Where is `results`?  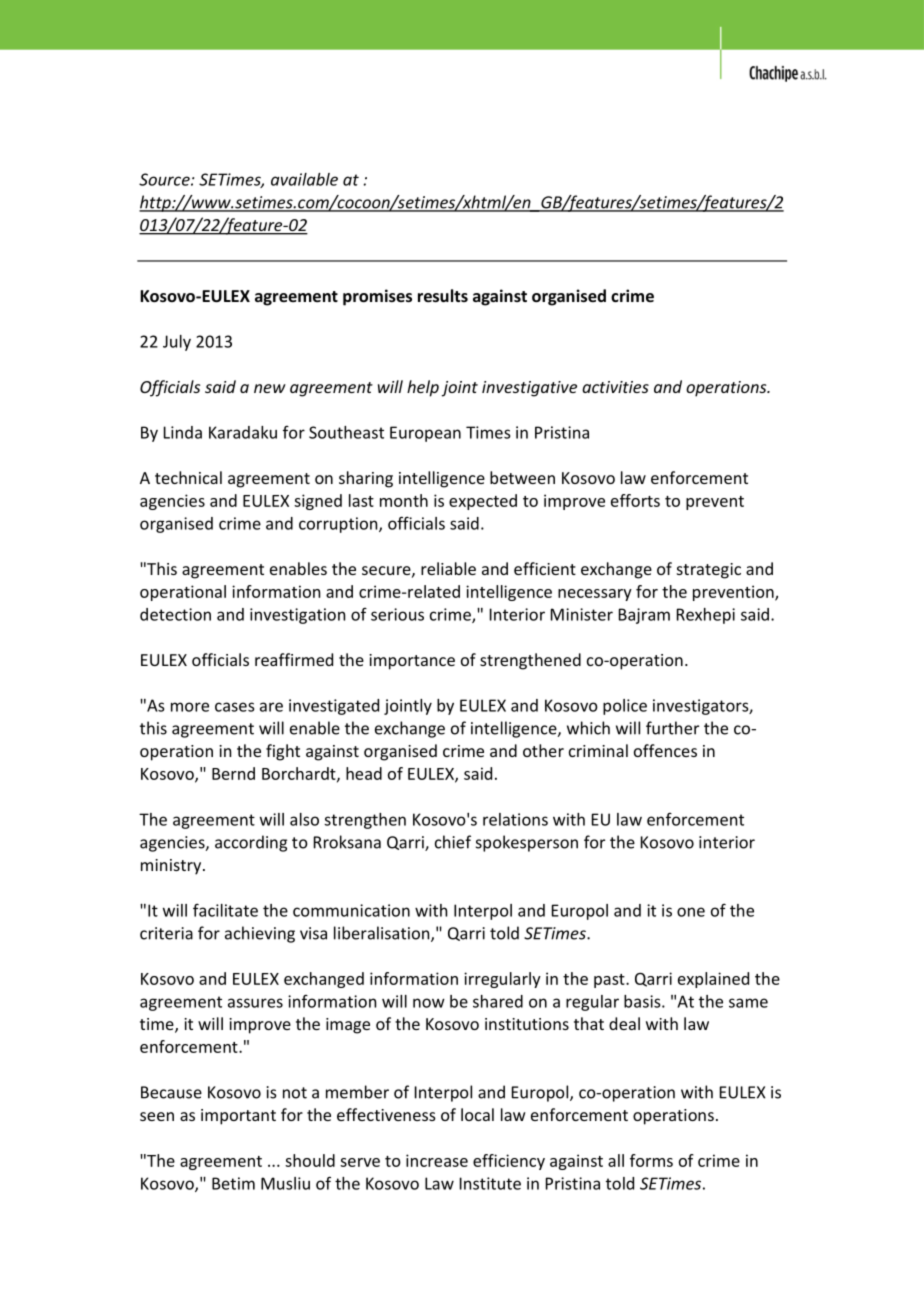
results is located at coordinates (443, 295).
